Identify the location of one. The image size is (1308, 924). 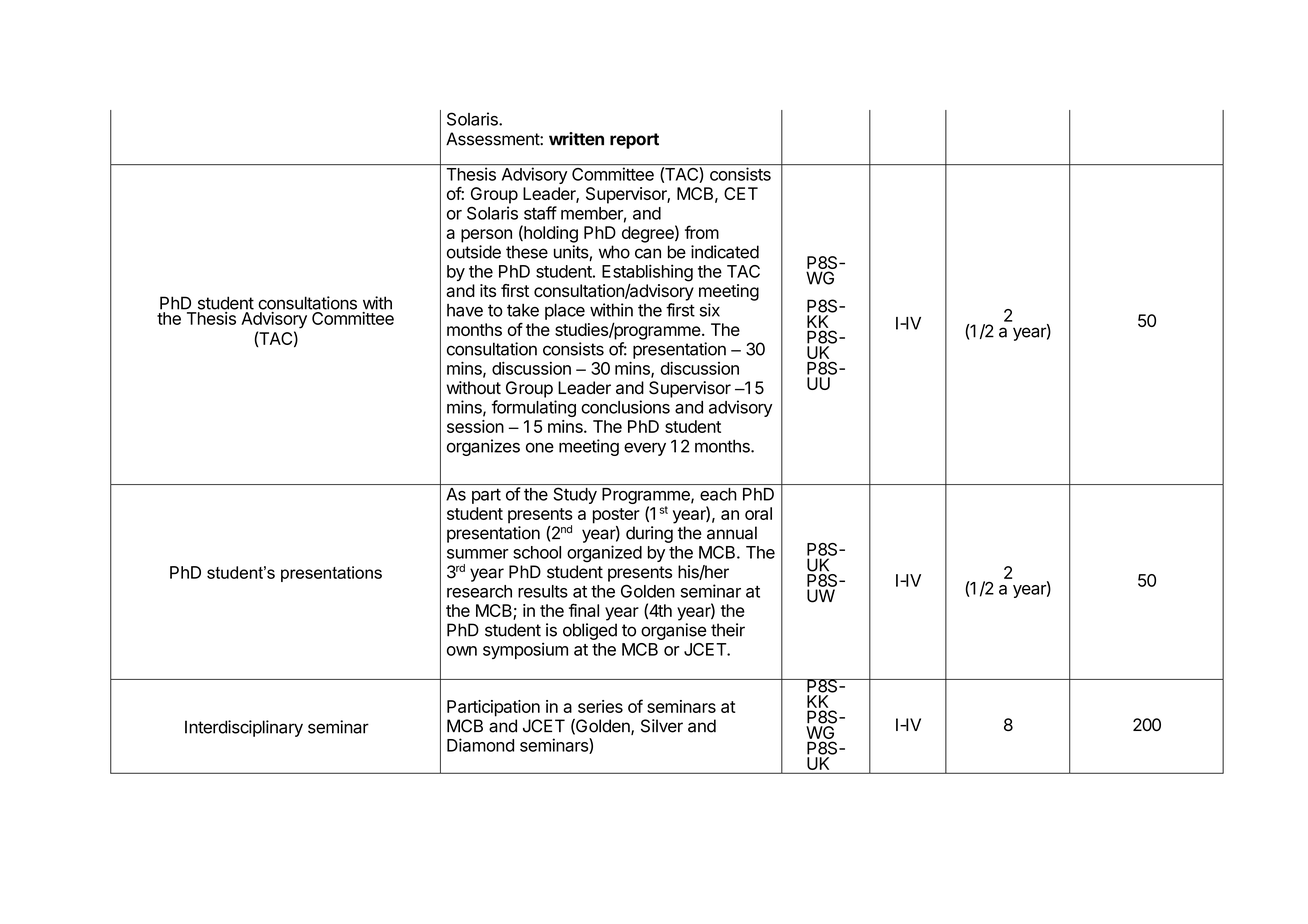
(540, 448).
